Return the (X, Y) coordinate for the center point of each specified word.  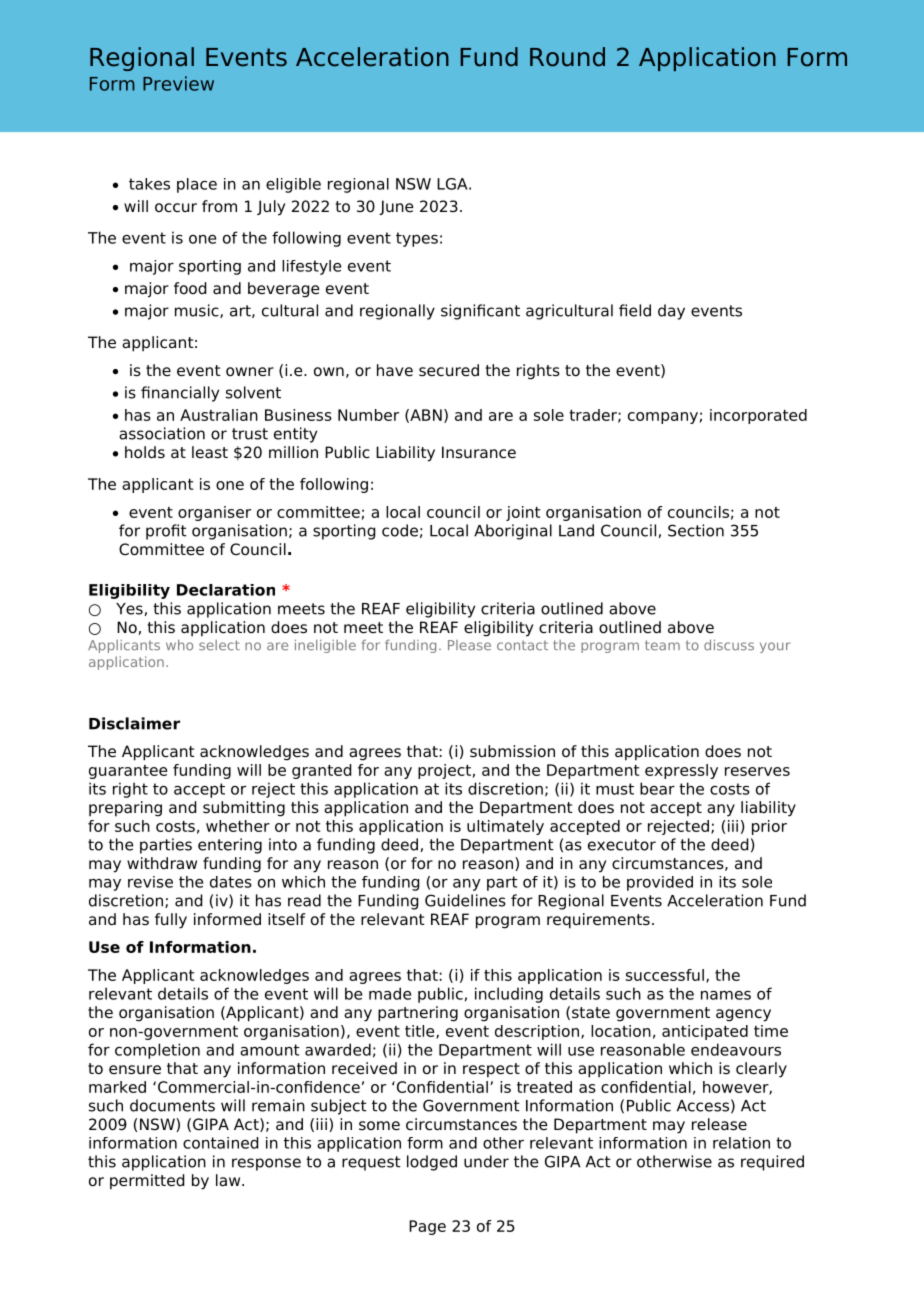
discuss (729, 645)
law (229, 1180)
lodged (432, 1163)
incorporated (758, 416)
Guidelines (465, 900)
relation (741, 1143)
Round (567, 57)
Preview (178, 83)
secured (449, 370)
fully (171, 921)
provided (660, 883)
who (179, 645)
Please (469, 645)
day (671, 312)
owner (250, 372)
